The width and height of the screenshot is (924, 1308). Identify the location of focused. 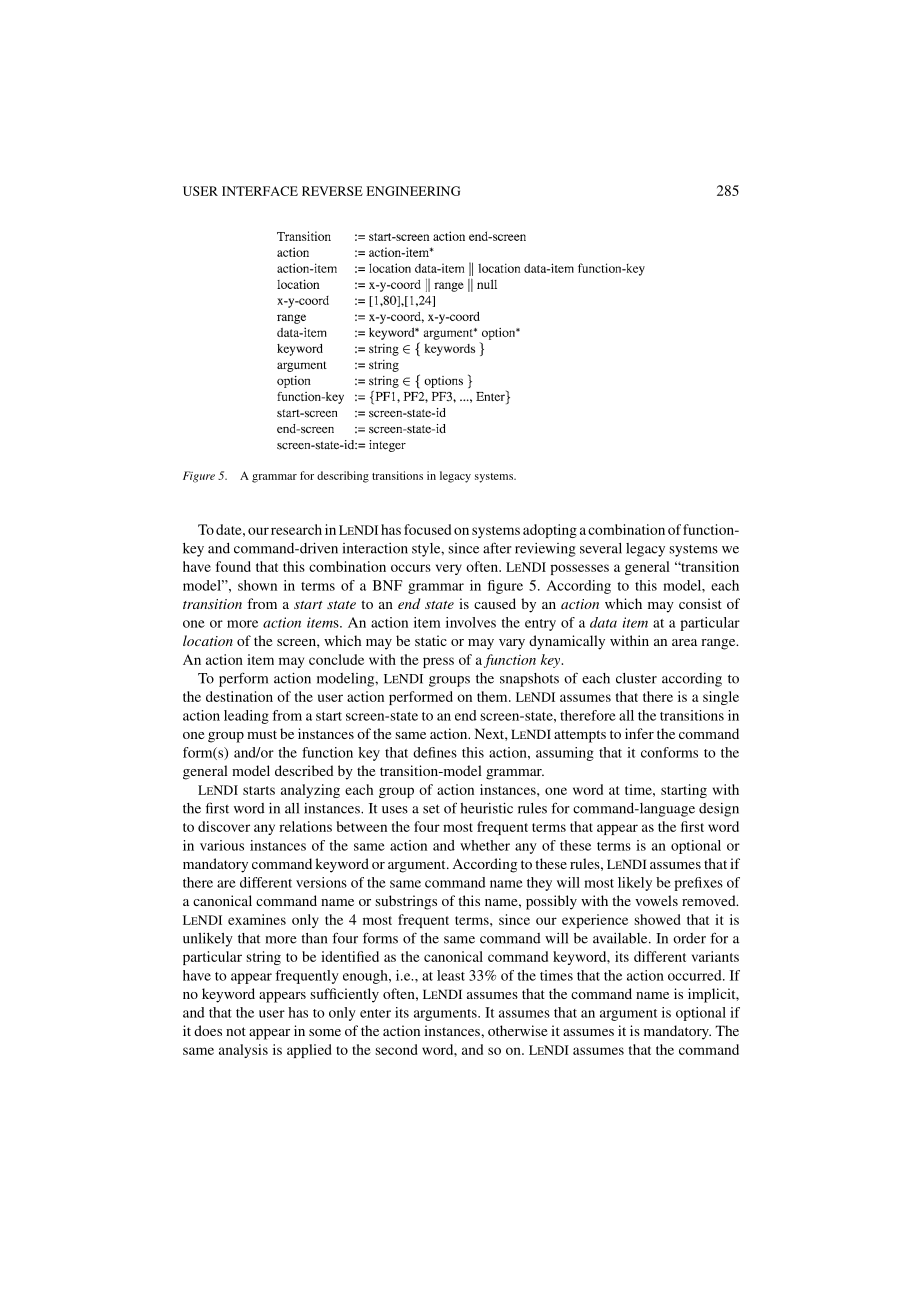
(427, 529).
